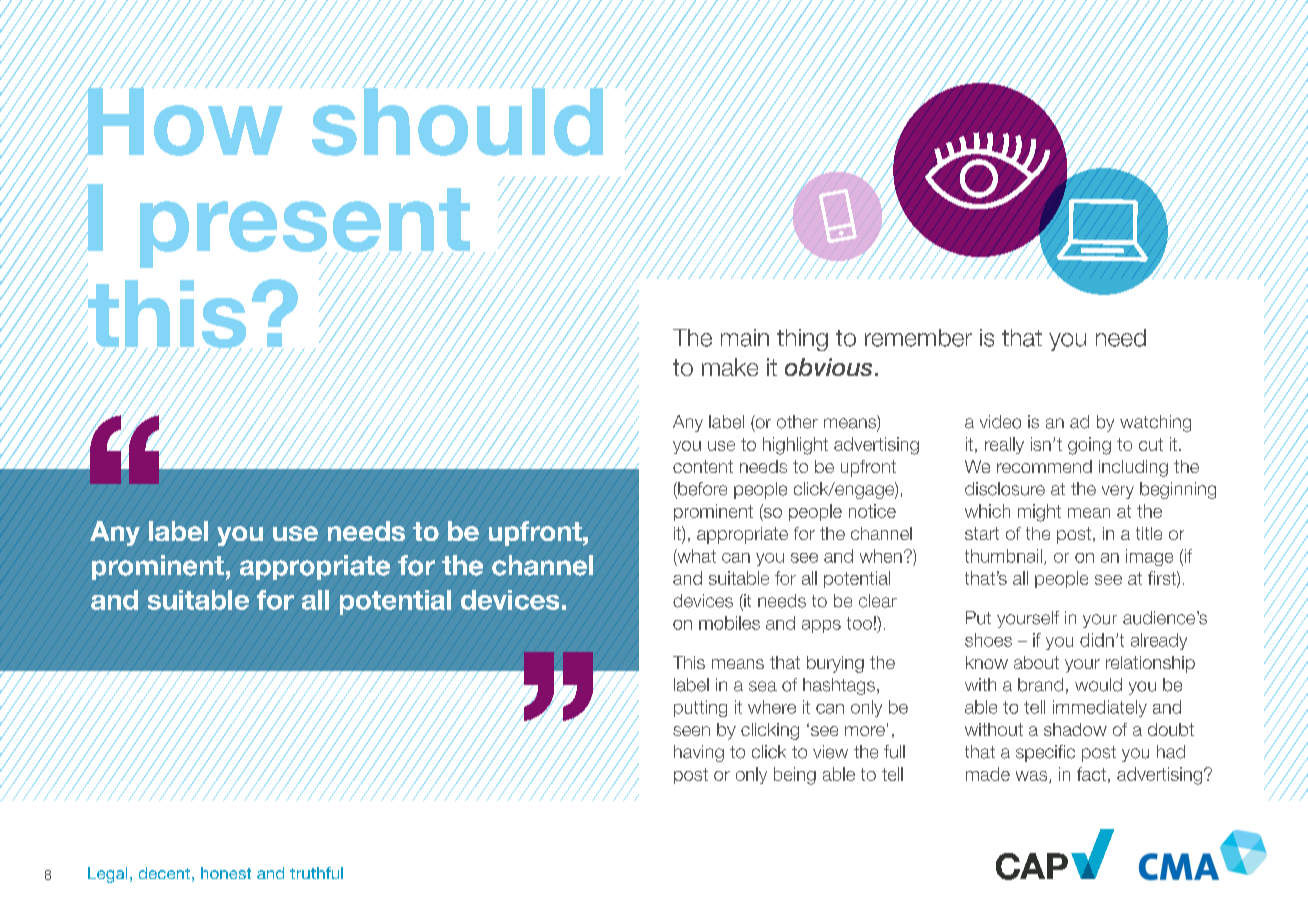  What do you see at coordinates (795, 776) in the screenshot?
I see `being` at bounding box center [795, 776].
